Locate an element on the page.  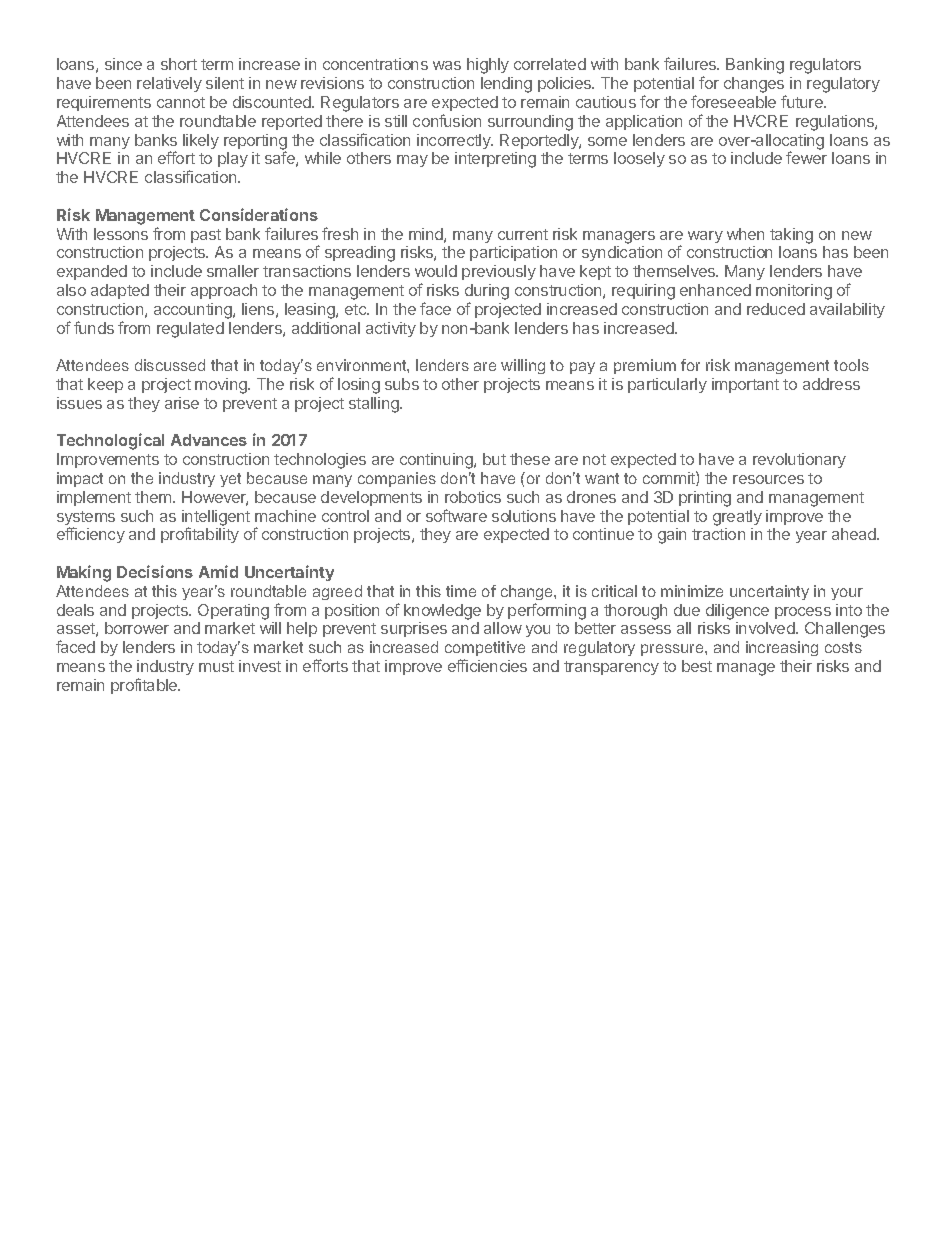
subs is located at coordinates (402, 384).
